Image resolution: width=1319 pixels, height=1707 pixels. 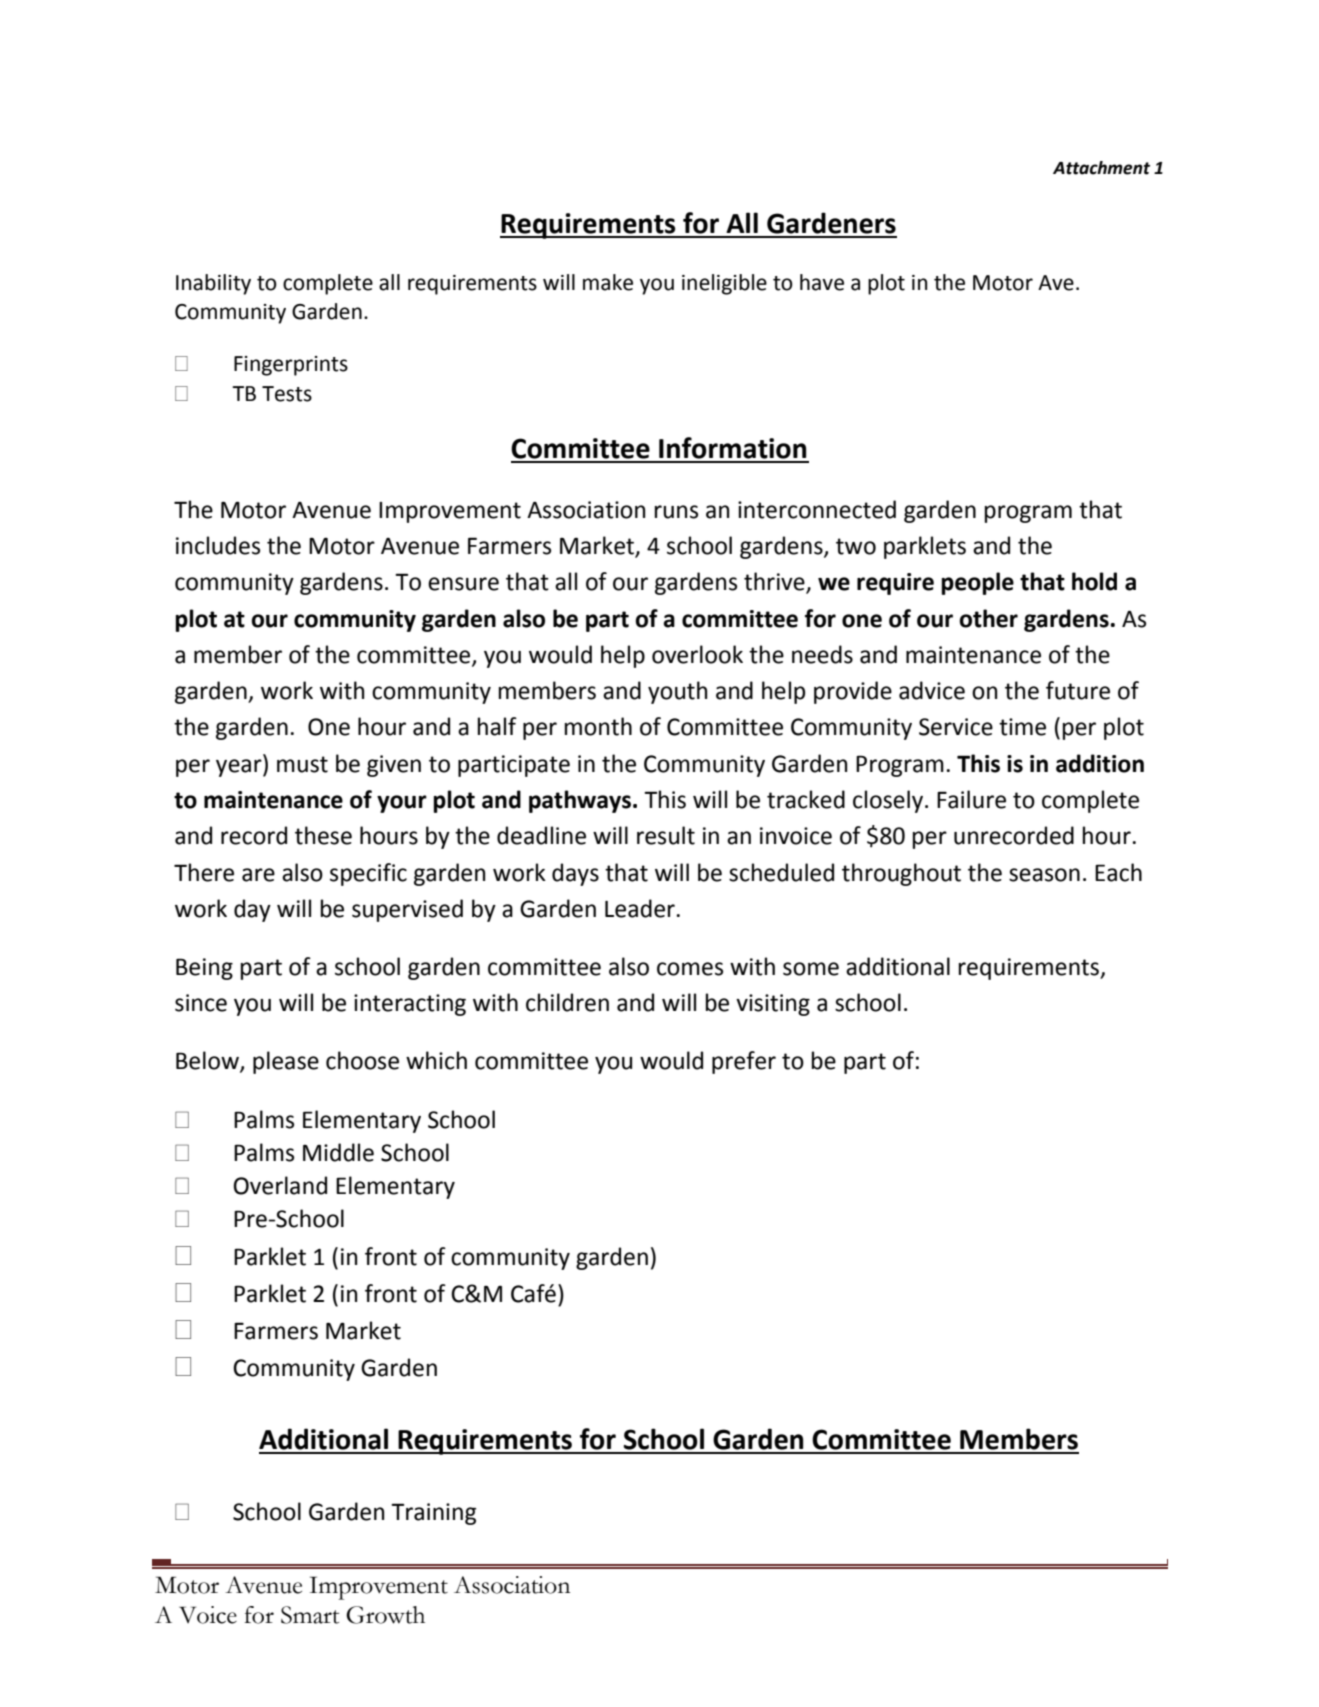 What do you see at coordinates (608, 282) in the screenshot?
I see `make` at bounding box center [608, 282].
